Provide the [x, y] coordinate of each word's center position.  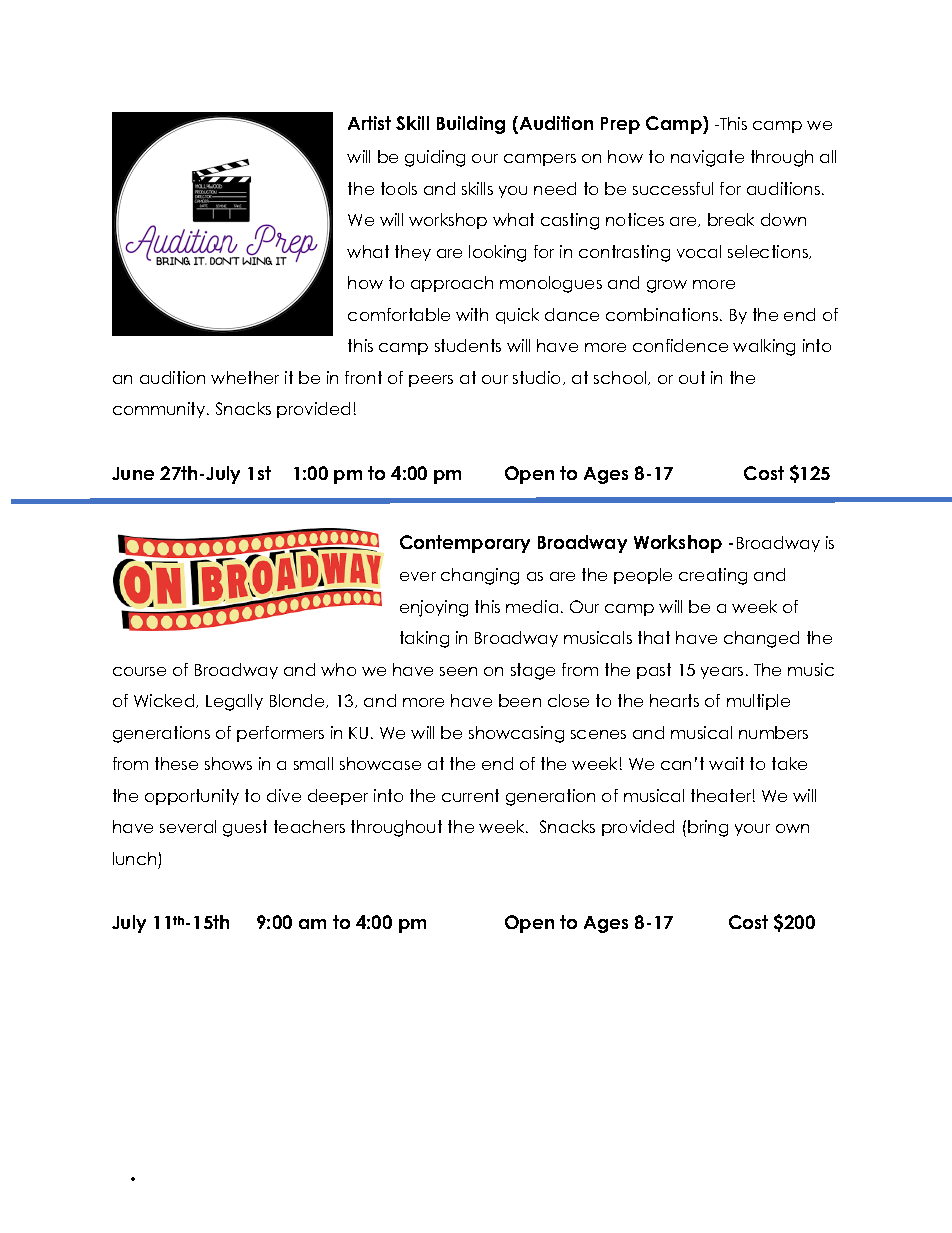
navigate [707, 158]
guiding [435, 158]
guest [245, 828]
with [472, 314]
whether [245, 377]
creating [713, 576]
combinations [662, 314]
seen [458, 671]
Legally [234, 702]
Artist [369, 123]
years [722, 673]
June [133, 473]
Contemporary [465, 544]
